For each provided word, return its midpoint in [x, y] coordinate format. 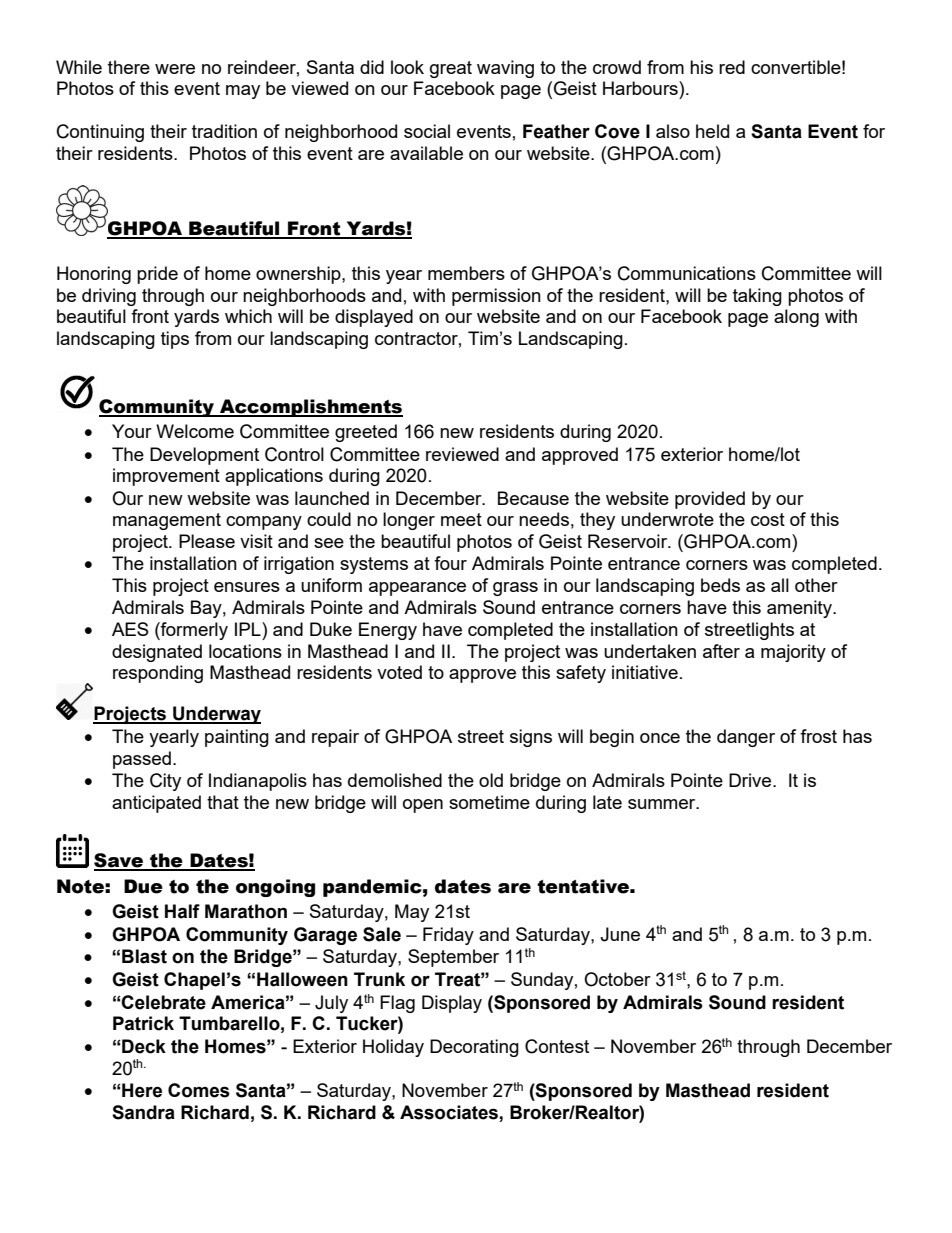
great [451, 69]
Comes [199, 1090]
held [712, 131]
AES [130, 629]
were [175, 69]
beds [720, 585]
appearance [417, 589]
